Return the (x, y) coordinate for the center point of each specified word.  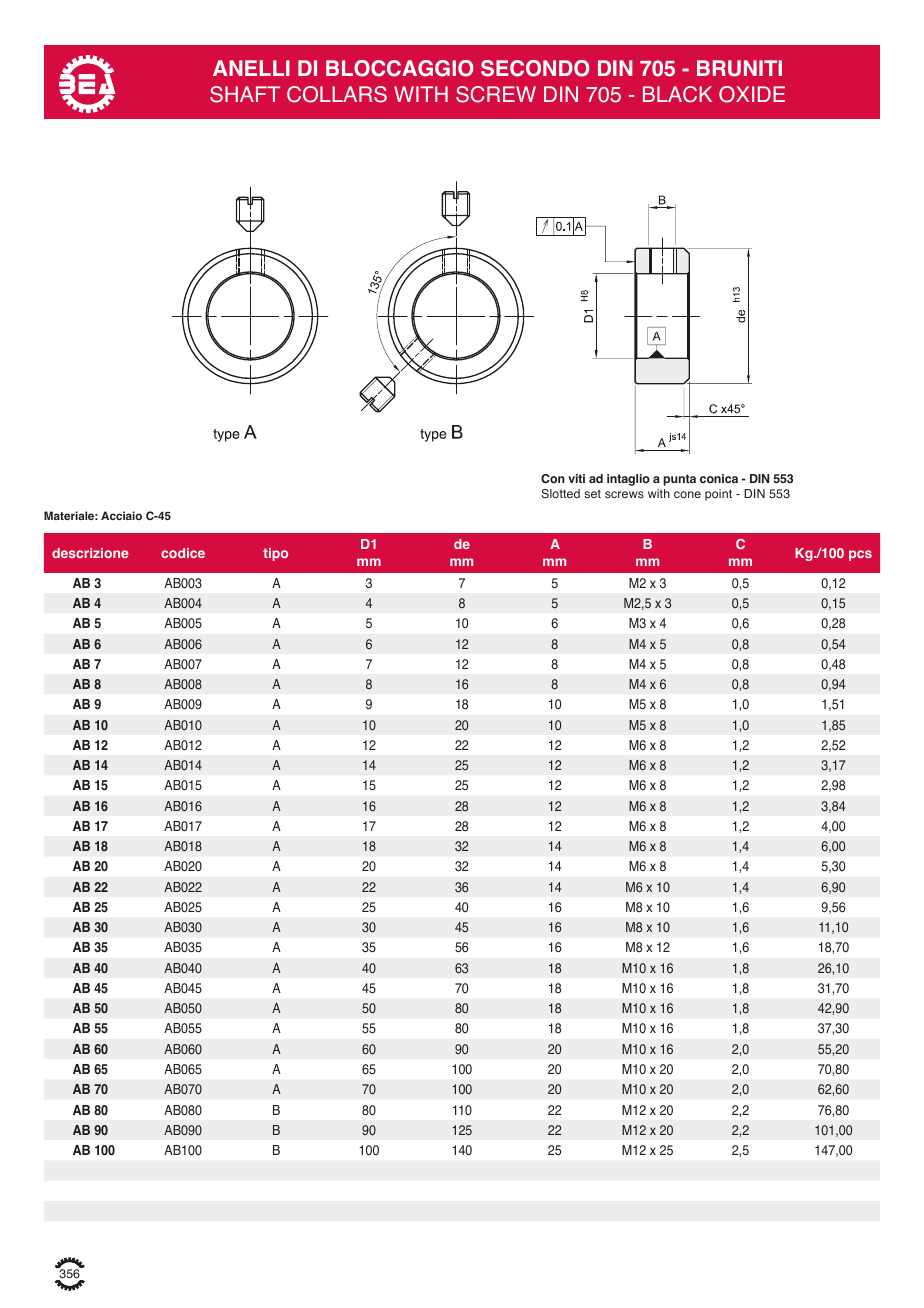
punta (679, 480)
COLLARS (337, 94)
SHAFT (245, 94)
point (718, 495)
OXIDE (752, 94)
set (592, 494)
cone (687, 495)
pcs (860, 555)
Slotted (560, 494)
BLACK (677, 94)
